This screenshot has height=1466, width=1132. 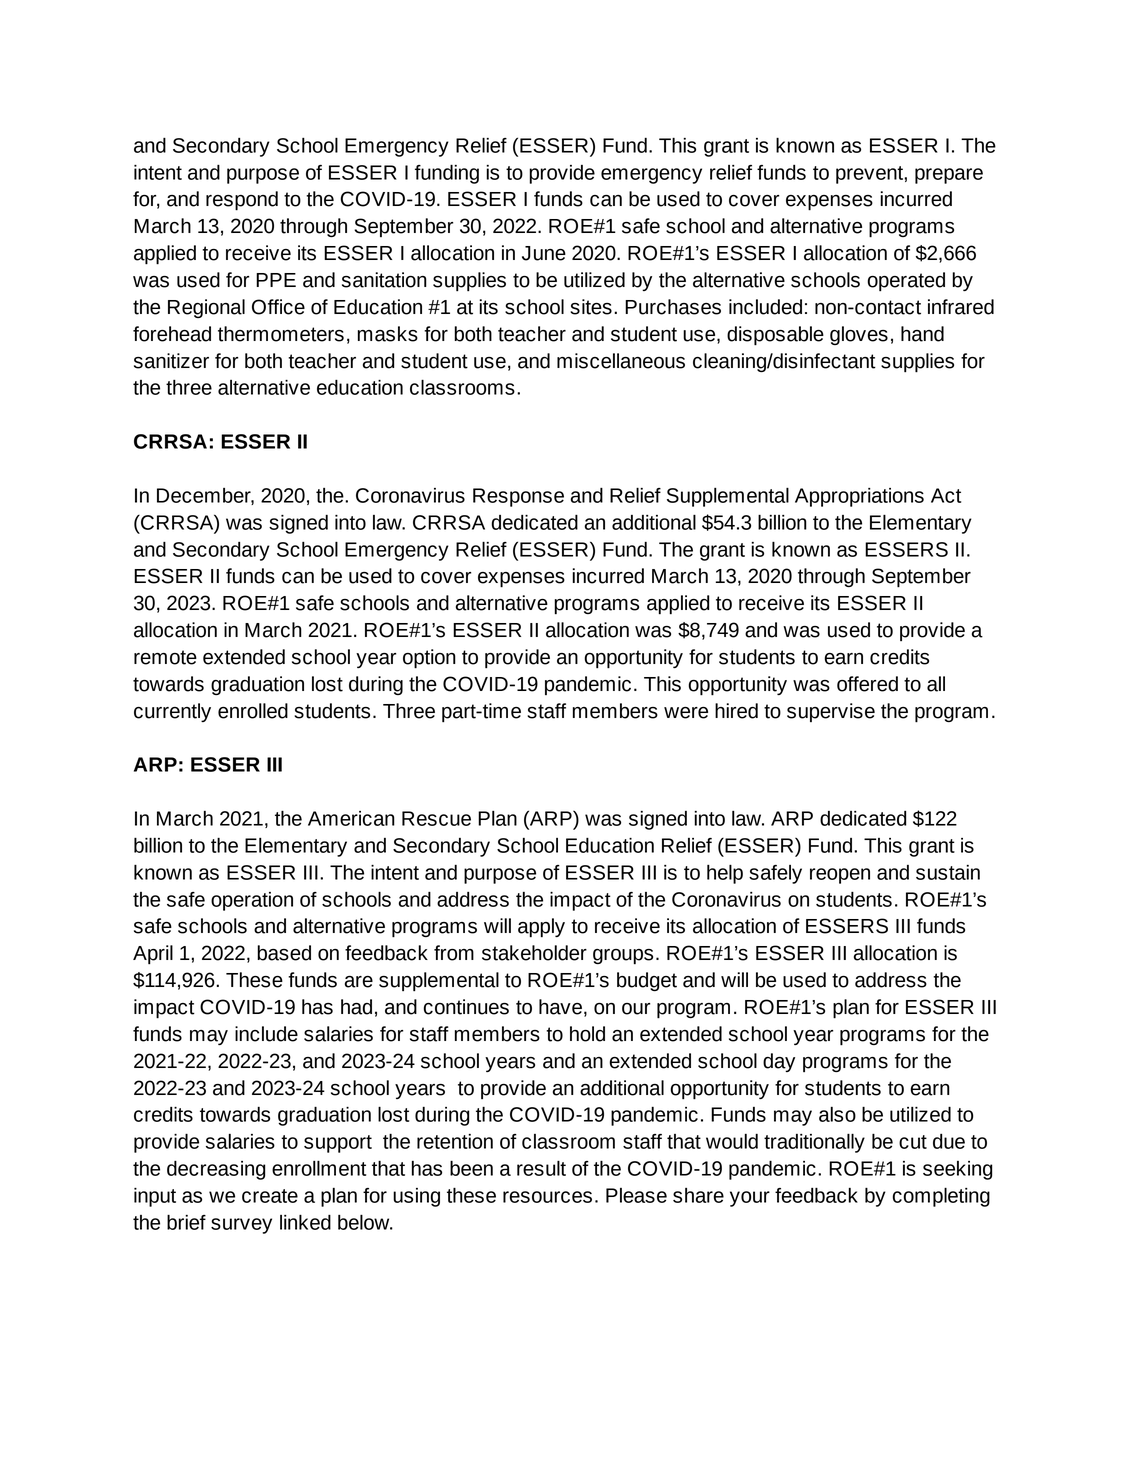 I want to click on based, so click(x=284, y=953).
